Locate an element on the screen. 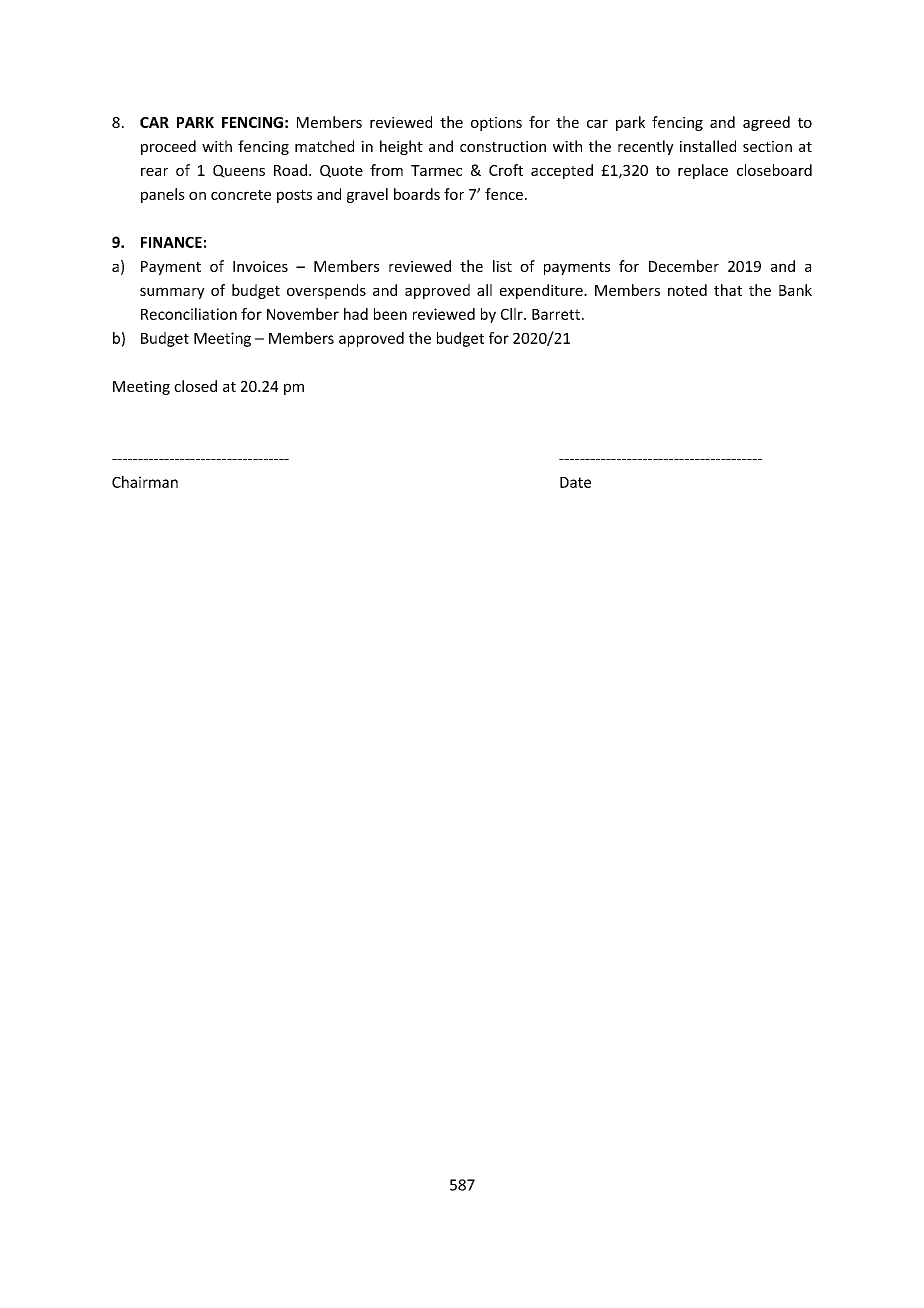 The image size is (924, 1308). list is located at coordinates (502, 266).
